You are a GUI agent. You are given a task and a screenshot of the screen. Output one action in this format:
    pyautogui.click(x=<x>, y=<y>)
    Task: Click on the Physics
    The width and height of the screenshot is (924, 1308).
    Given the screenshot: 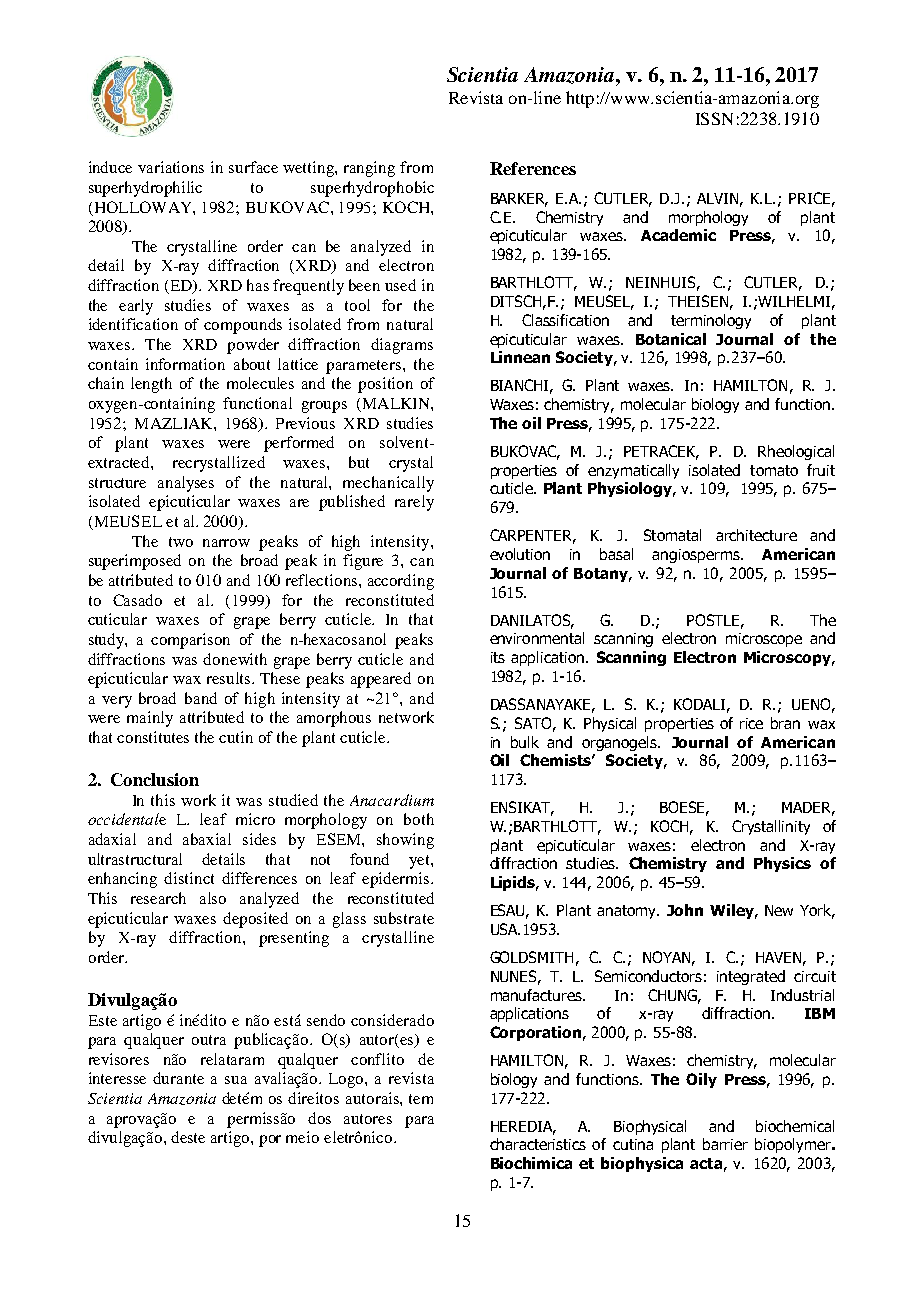 What is the action you would take?
    pyautogui.click(x=782, y=864)
